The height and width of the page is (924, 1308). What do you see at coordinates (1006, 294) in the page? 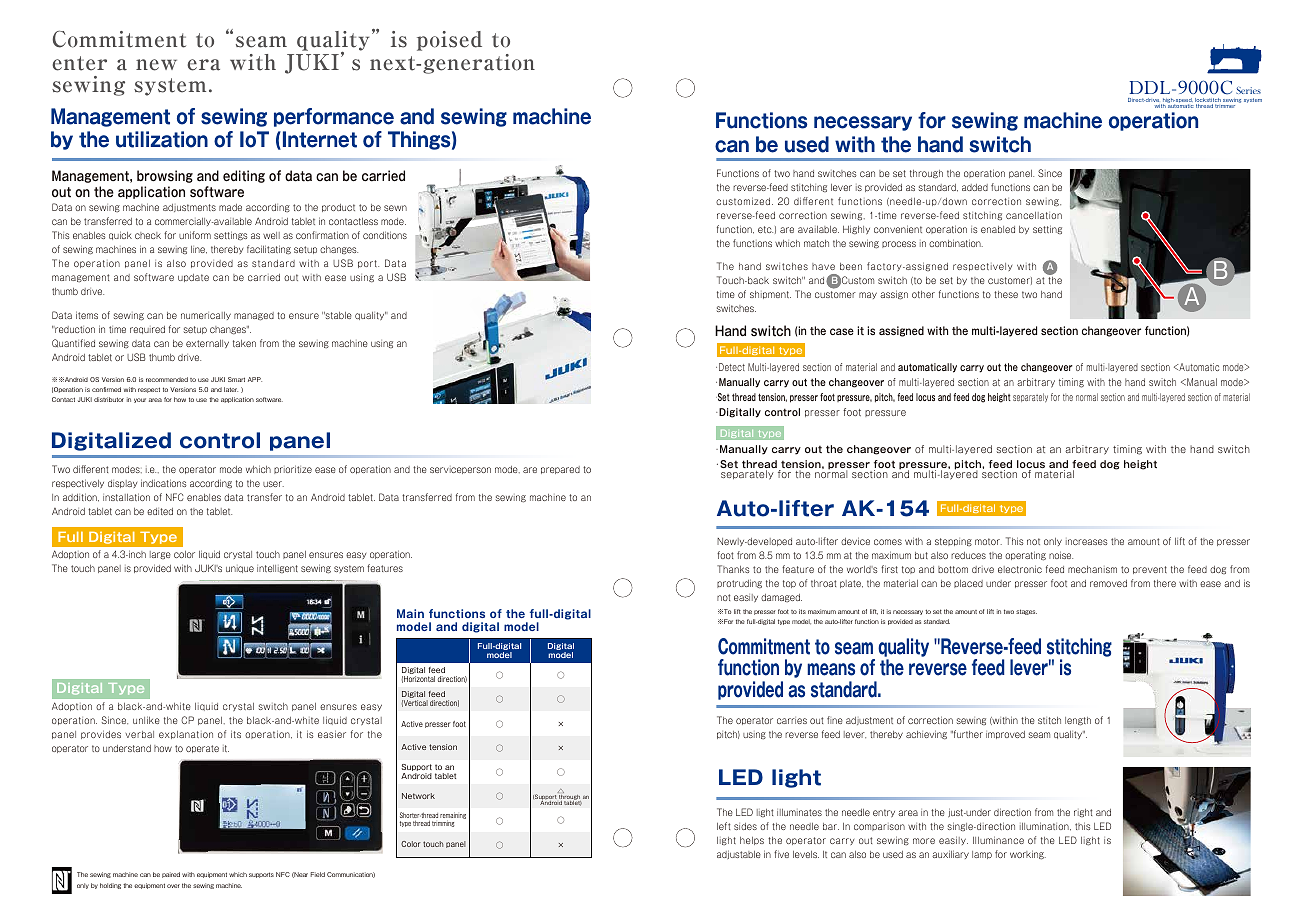
I see `these` at bounding box center [1006, 294].
